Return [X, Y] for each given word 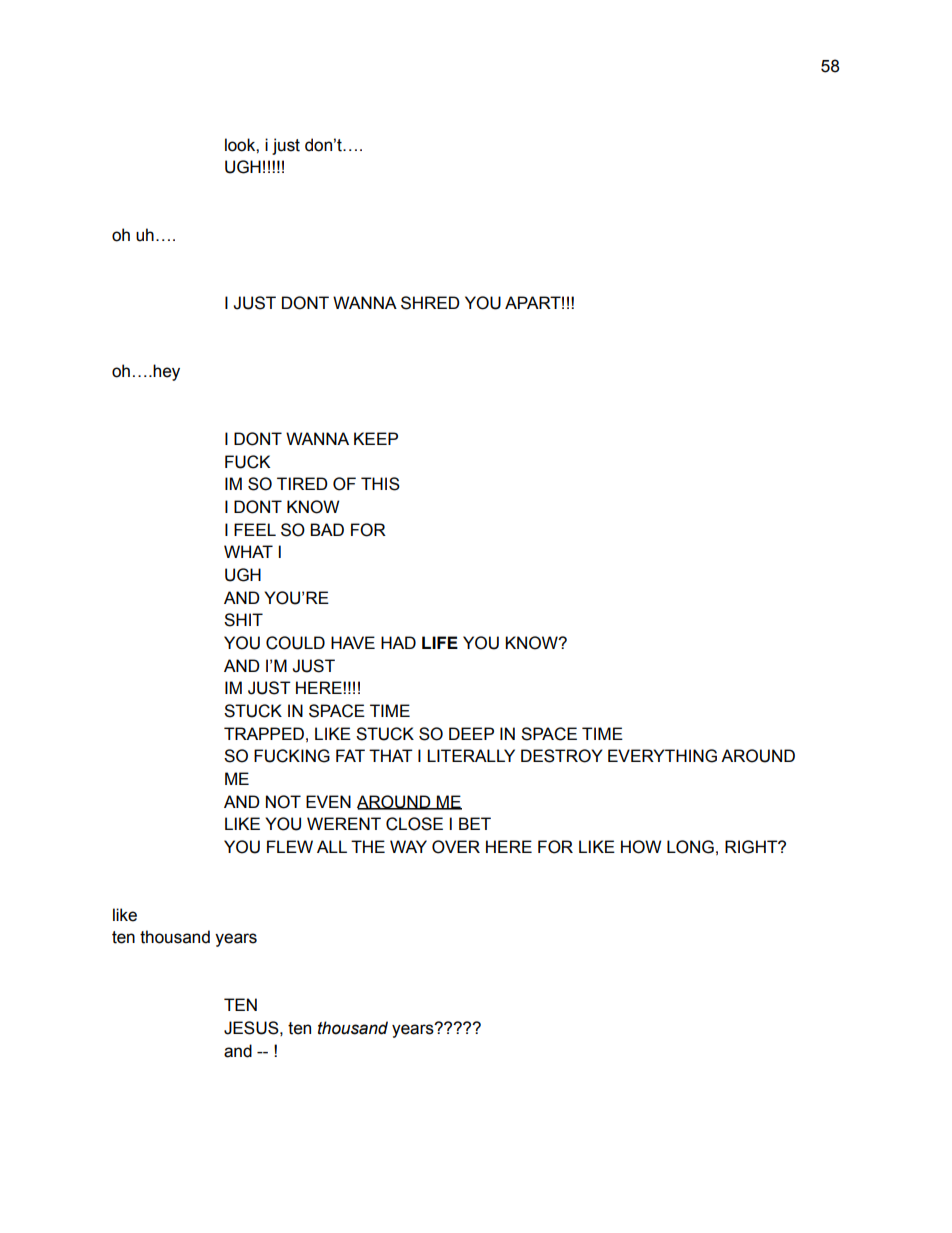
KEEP [376, 438]
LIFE [440, 642]
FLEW [290, 846]
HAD [398, 642]
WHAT [248, 551]
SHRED [430, 303]
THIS [380, 484]
